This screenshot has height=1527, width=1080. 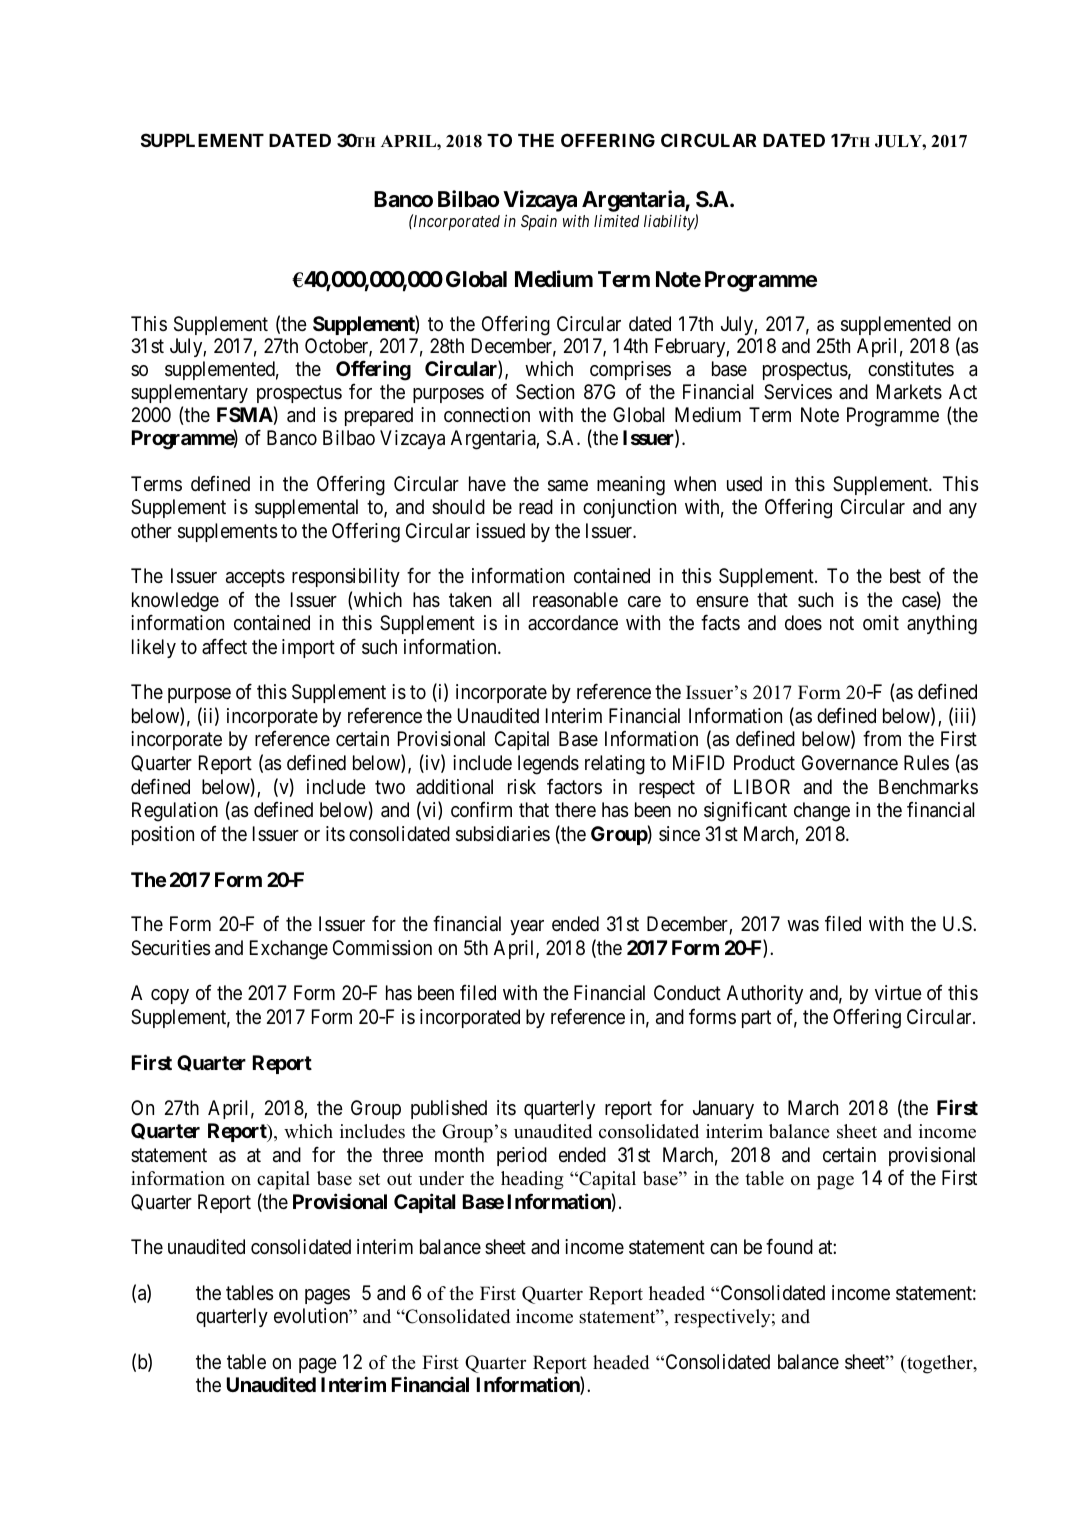 What do you see at coordinates (789, 1246) in the screenshot?
I see `found` at bounding box center [789, 1246].
